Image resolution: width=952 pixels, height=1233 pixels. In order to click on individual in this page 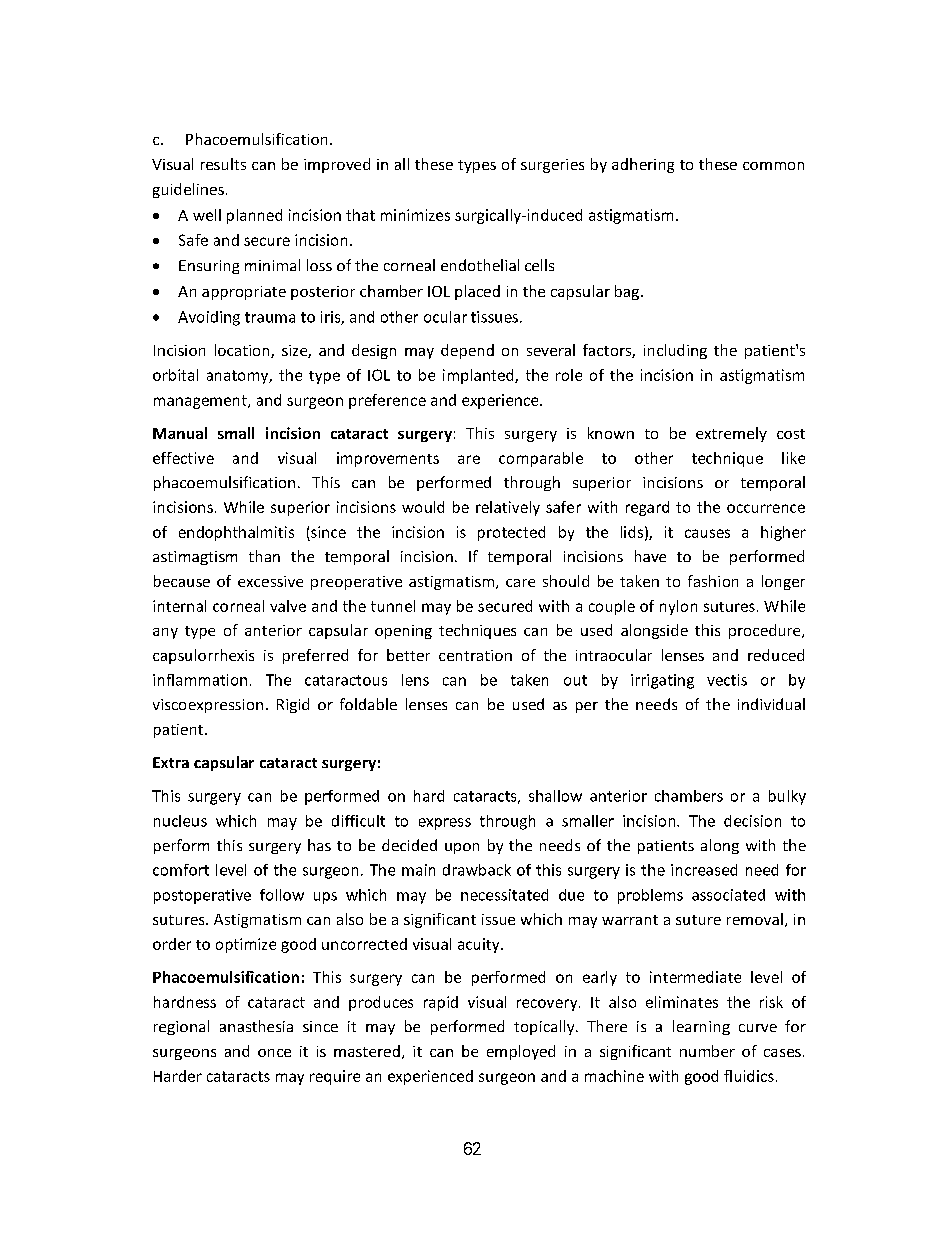, I will do `click(771, 704)`.
